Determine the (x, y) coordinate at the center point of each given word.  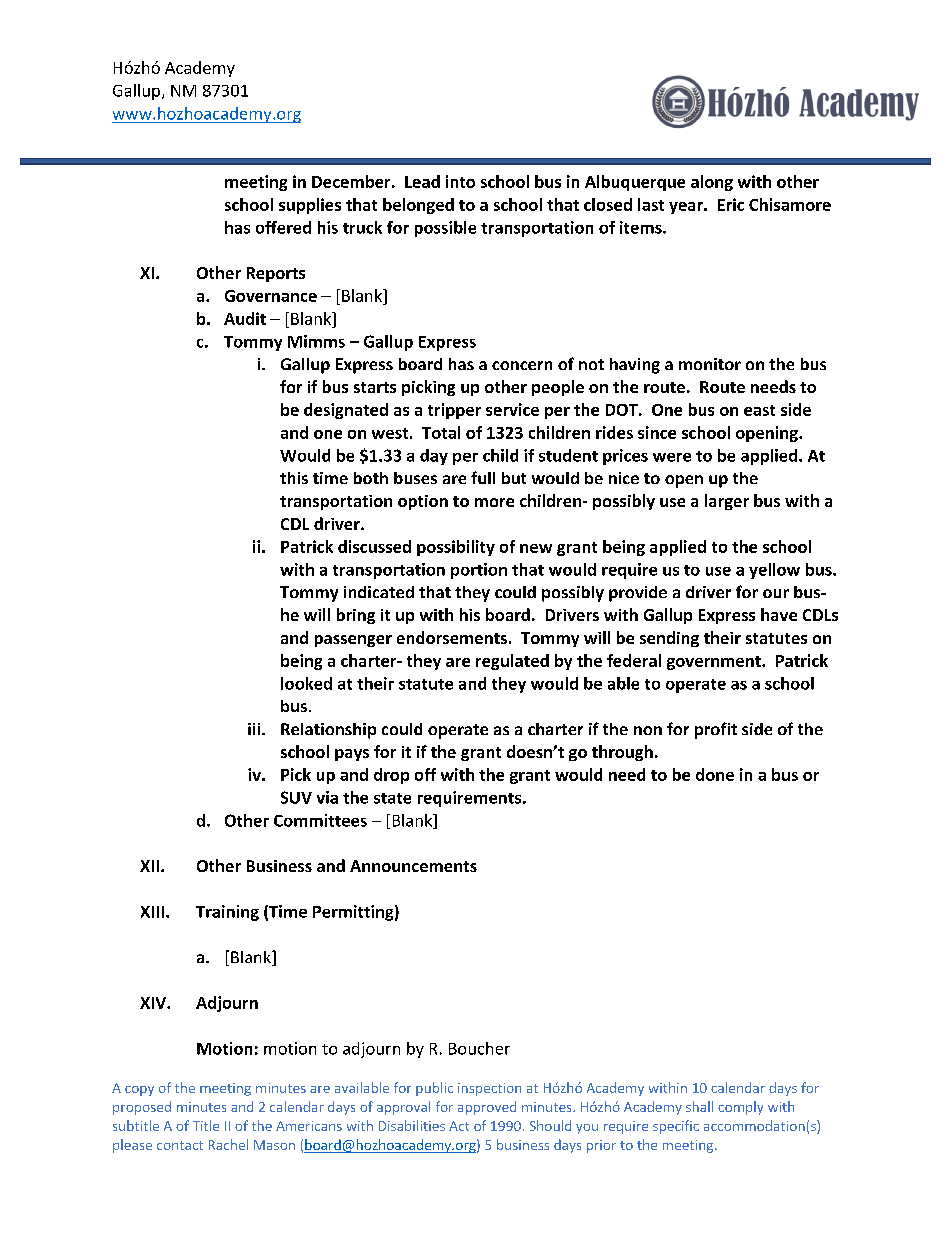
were (672, 457)
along (712, 183)
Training (227, 913)
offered (283, 227)
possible (445, 229)
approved (487, 1108)
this (294, 478)
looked (306, 683)
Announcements (413, 866)
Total (441, 432)
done (715, 774)
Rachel (228, 1144)
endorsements (452, 637)
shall (699, 1106)
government (715, 663)
